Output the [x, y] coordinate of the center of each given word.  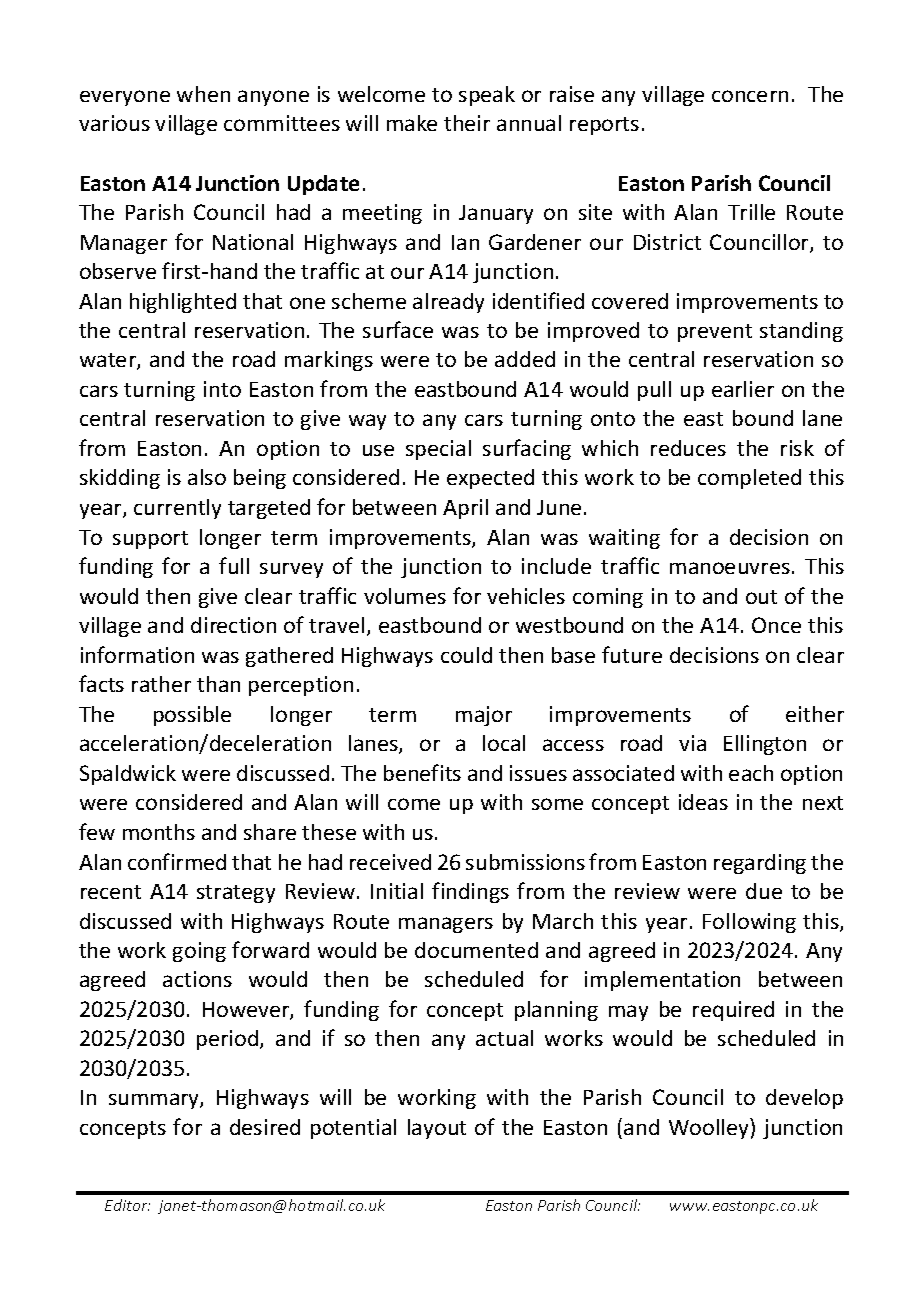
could [466, 655]
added [525, 359]
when [203, 94]
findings [470, 892]
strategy [236, 894]
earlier [743, 389]
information [137, 654]
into [222, 389]
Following [749, 923]
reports [604, 126]
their [467, 123]
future [632, 654]
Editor [127, 1205]
